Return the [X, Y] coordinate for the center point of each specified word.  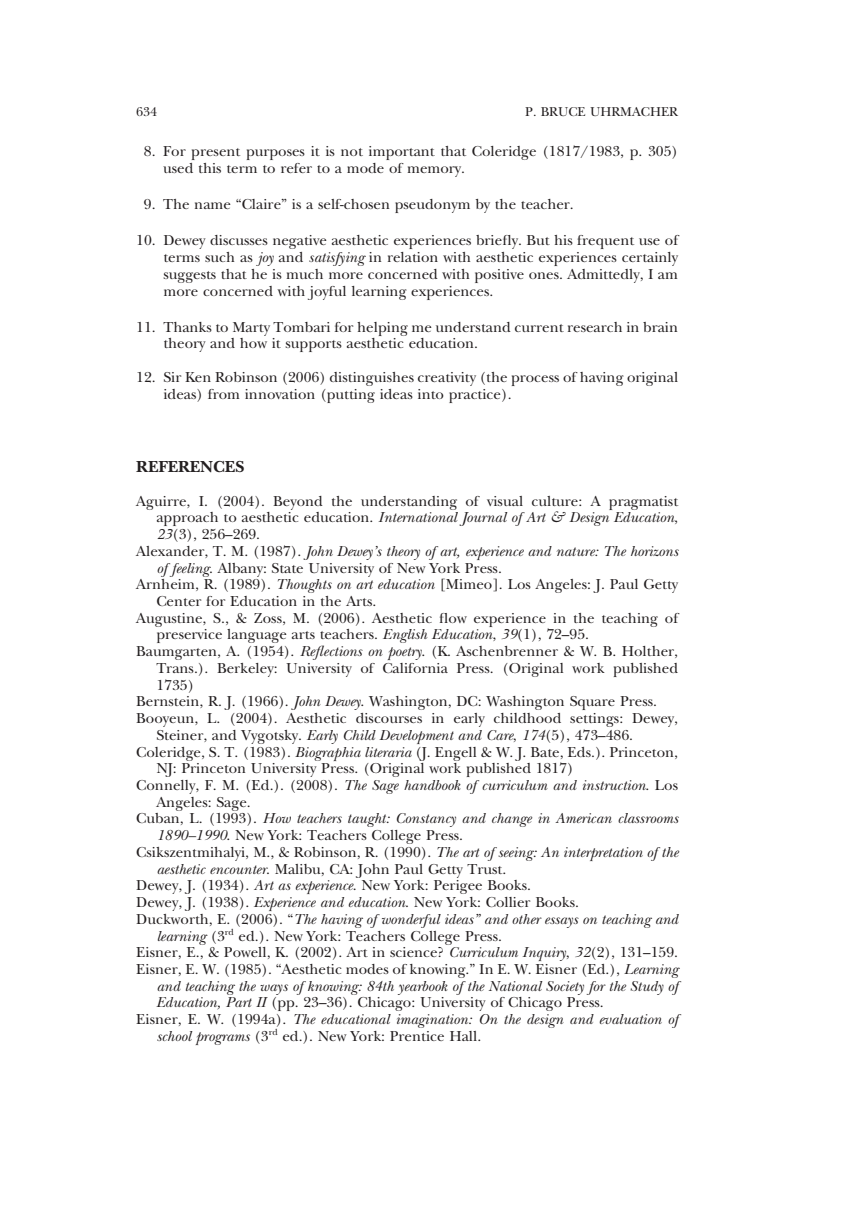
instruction [615, 785]
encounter [239, 869]
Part [239, 1002]
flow [453, 618]
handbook [432, 785]
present [216, 154]
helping [382, 329]
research [595, 327]
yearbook [423, 988]
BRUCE [563, 111]
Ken [198, 377]
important [402, 153]
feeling [190, 570]
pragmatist [643, 503]
